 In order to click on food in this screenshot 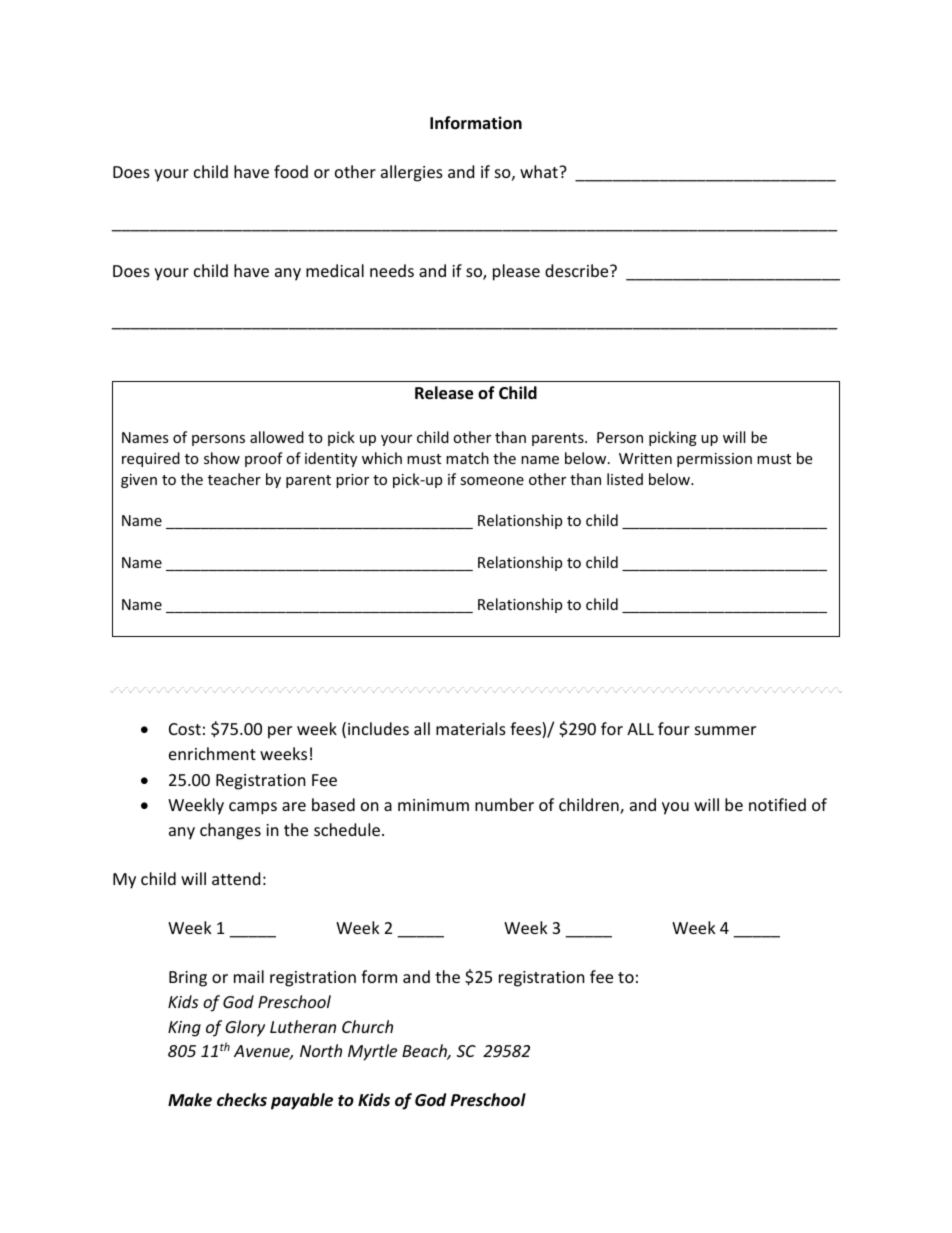, I will do `click(291, 171)`.
